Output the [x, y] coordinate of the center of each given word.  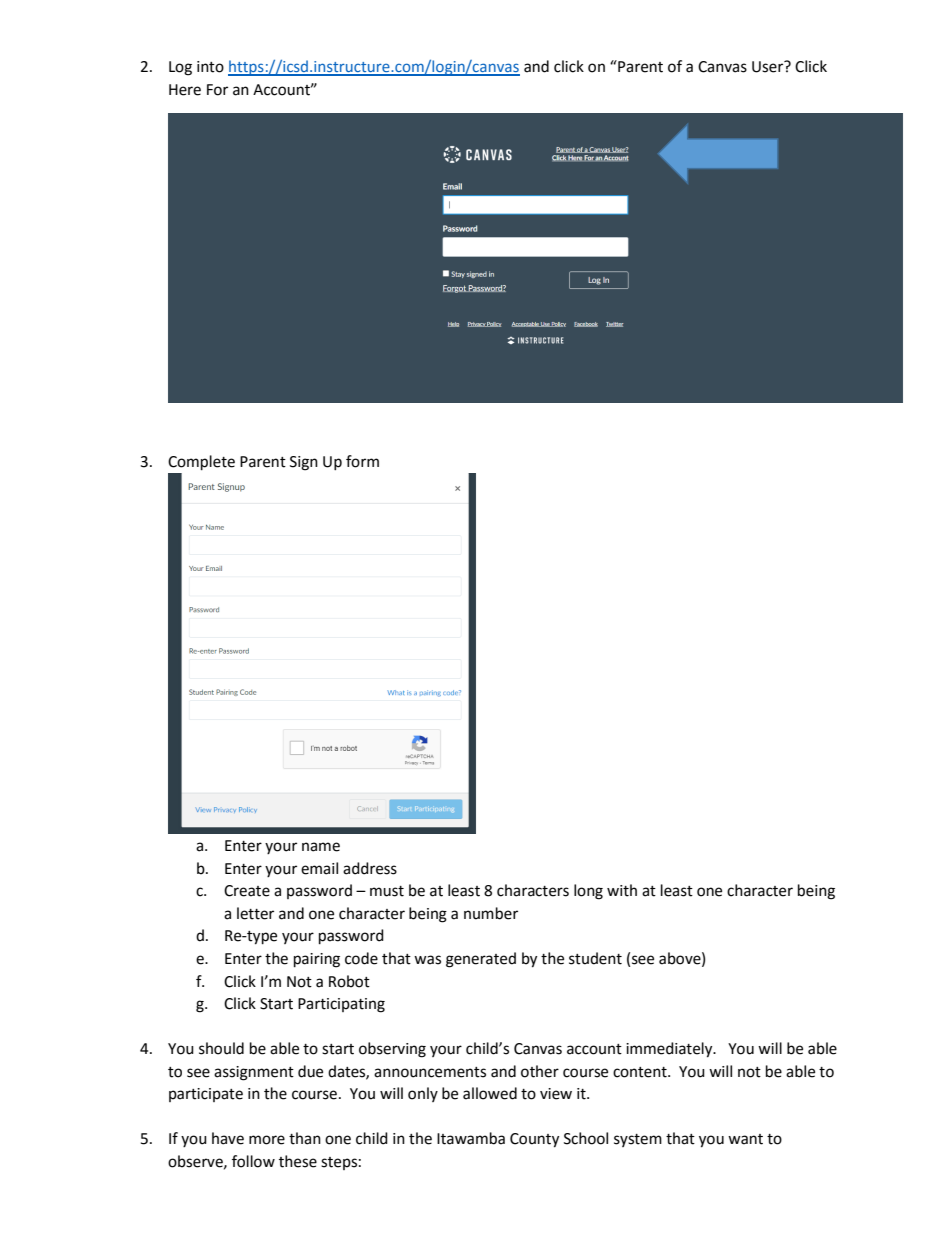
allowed [490, 1093]
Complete [201, 463]
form [362, 461]
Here [185, 90]
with [622, 890]
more [267, 1140]
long [588, 892]
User [769, 66]
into [210, 67]
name [321, 847]
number [491, 913]
